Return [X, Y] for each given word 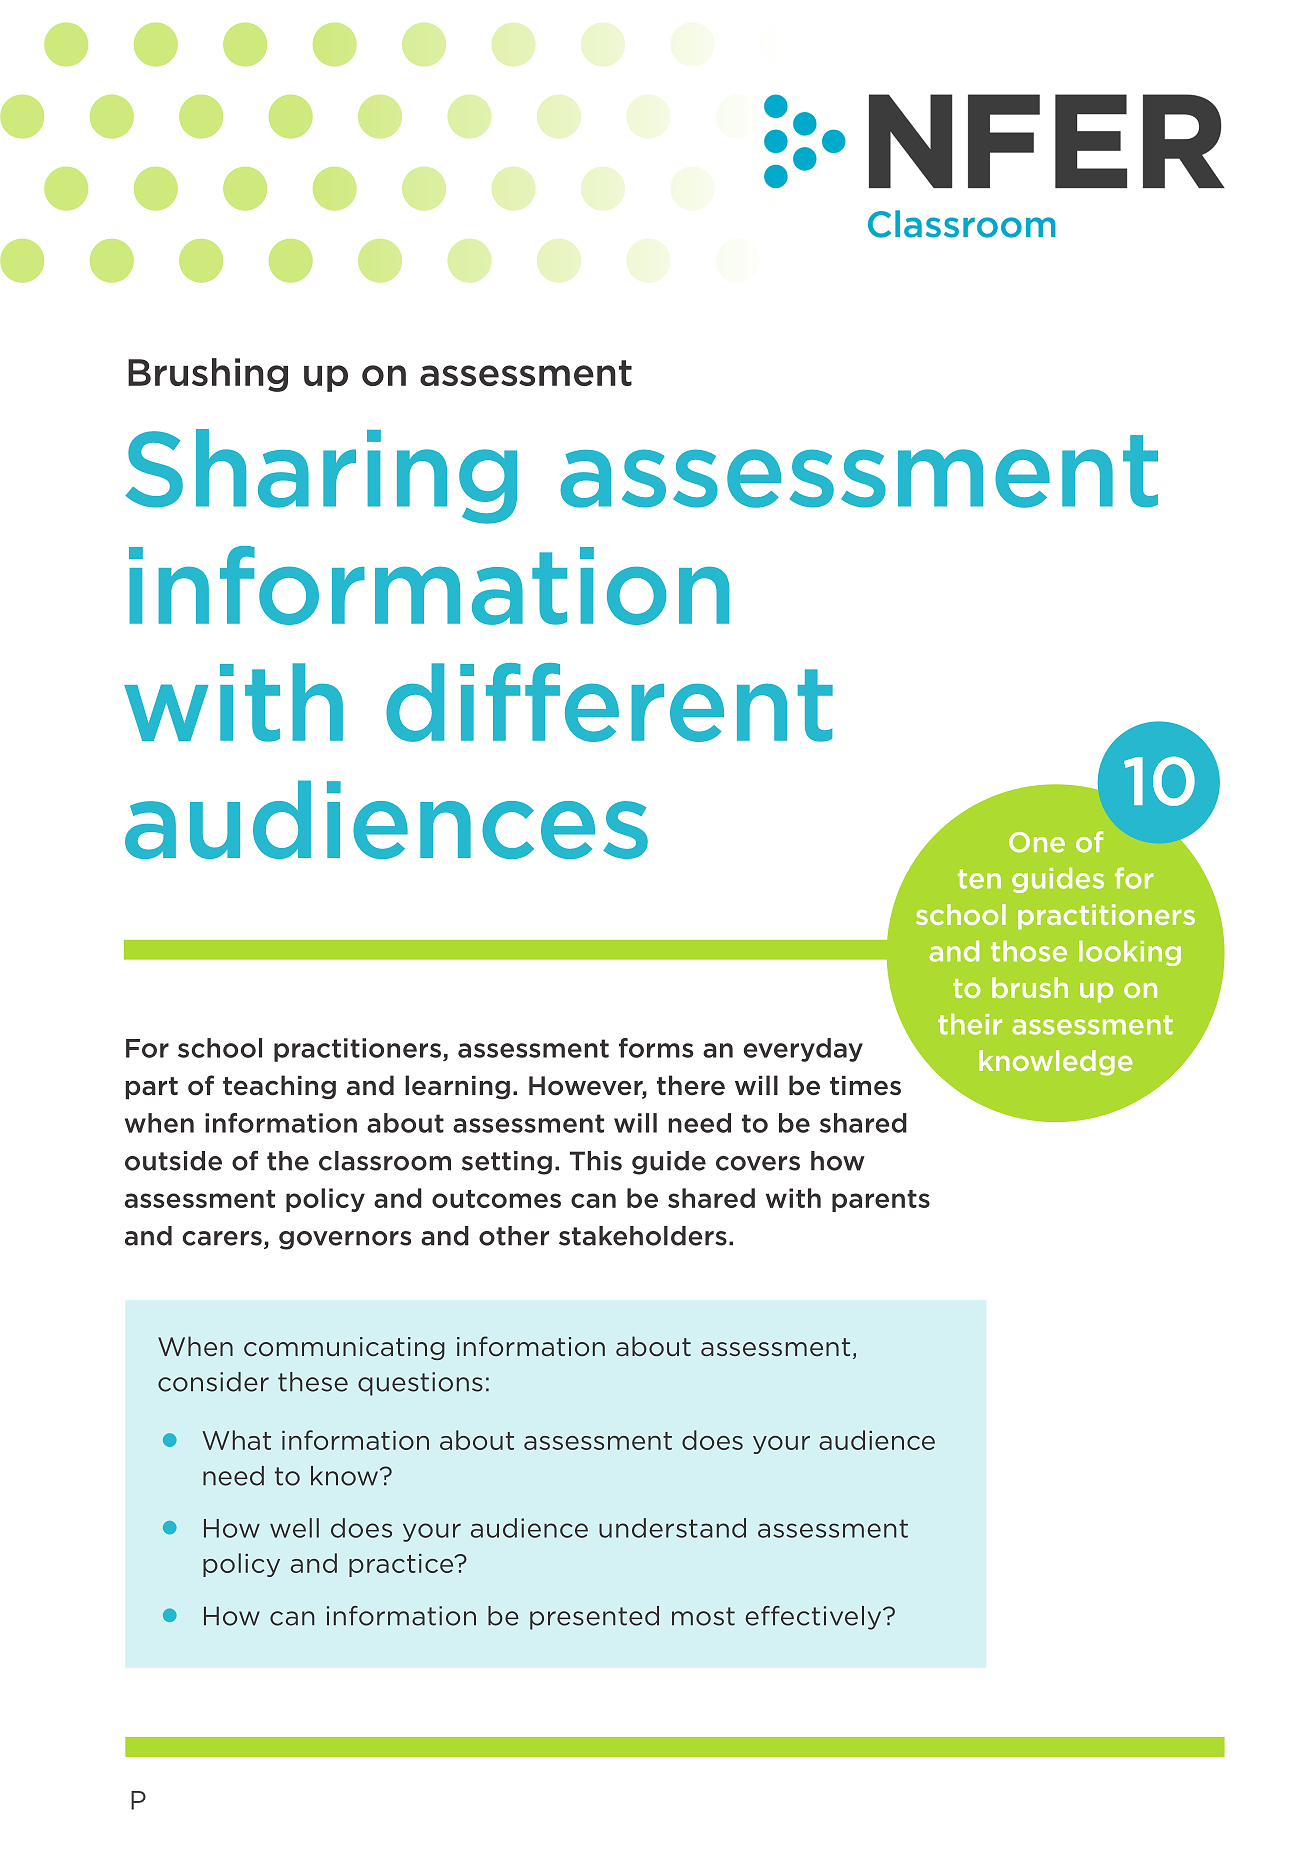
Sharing [321, 476]
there [691, 1085]
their [970, 1024]
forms [656, 1048]
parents [881, 1201]
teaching [279, 1087]
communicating [344, 1348]
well [294, 1528]
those [1029, 951]
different [609, 702]
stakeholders [643, 1236]
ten [979, 879]
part [152, 1088]
